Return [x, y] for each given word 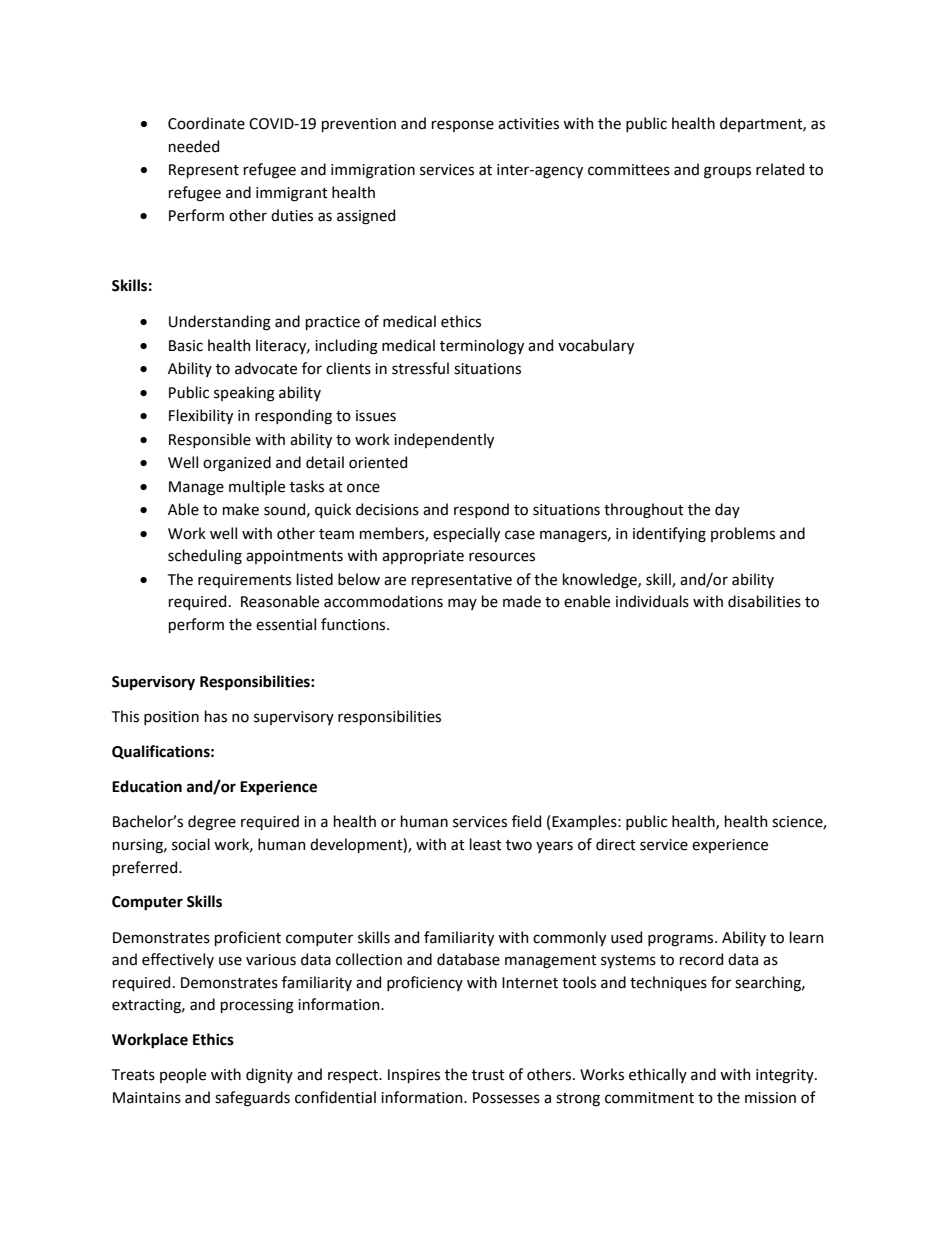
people [183, 1075]
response [463, 126]
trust [488, 1075]
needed [194, 146]
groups [727, 172]
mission [770, 1098]
